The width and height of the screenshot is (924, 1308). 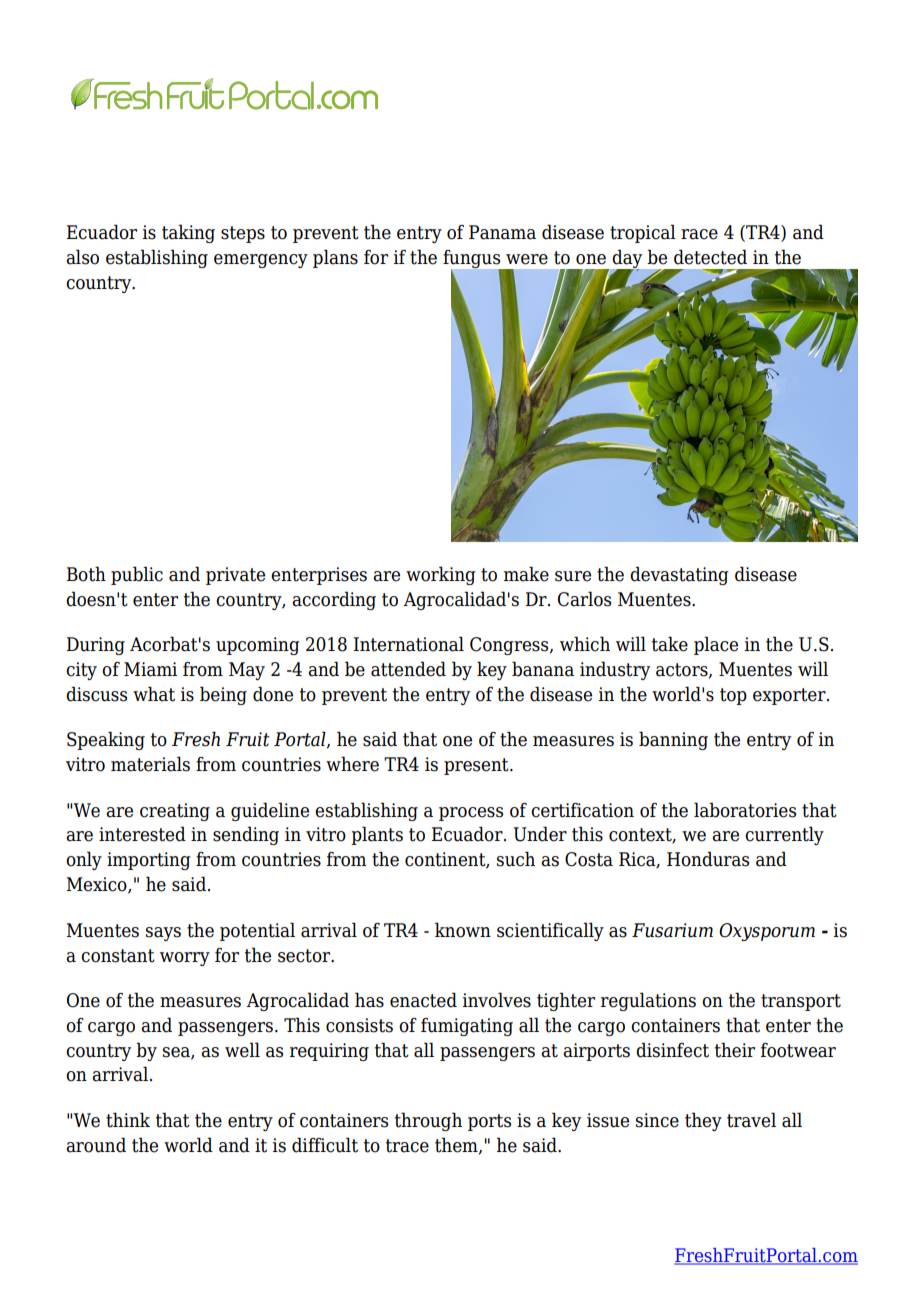 I want to click on public, so click(x=137, y=575).
